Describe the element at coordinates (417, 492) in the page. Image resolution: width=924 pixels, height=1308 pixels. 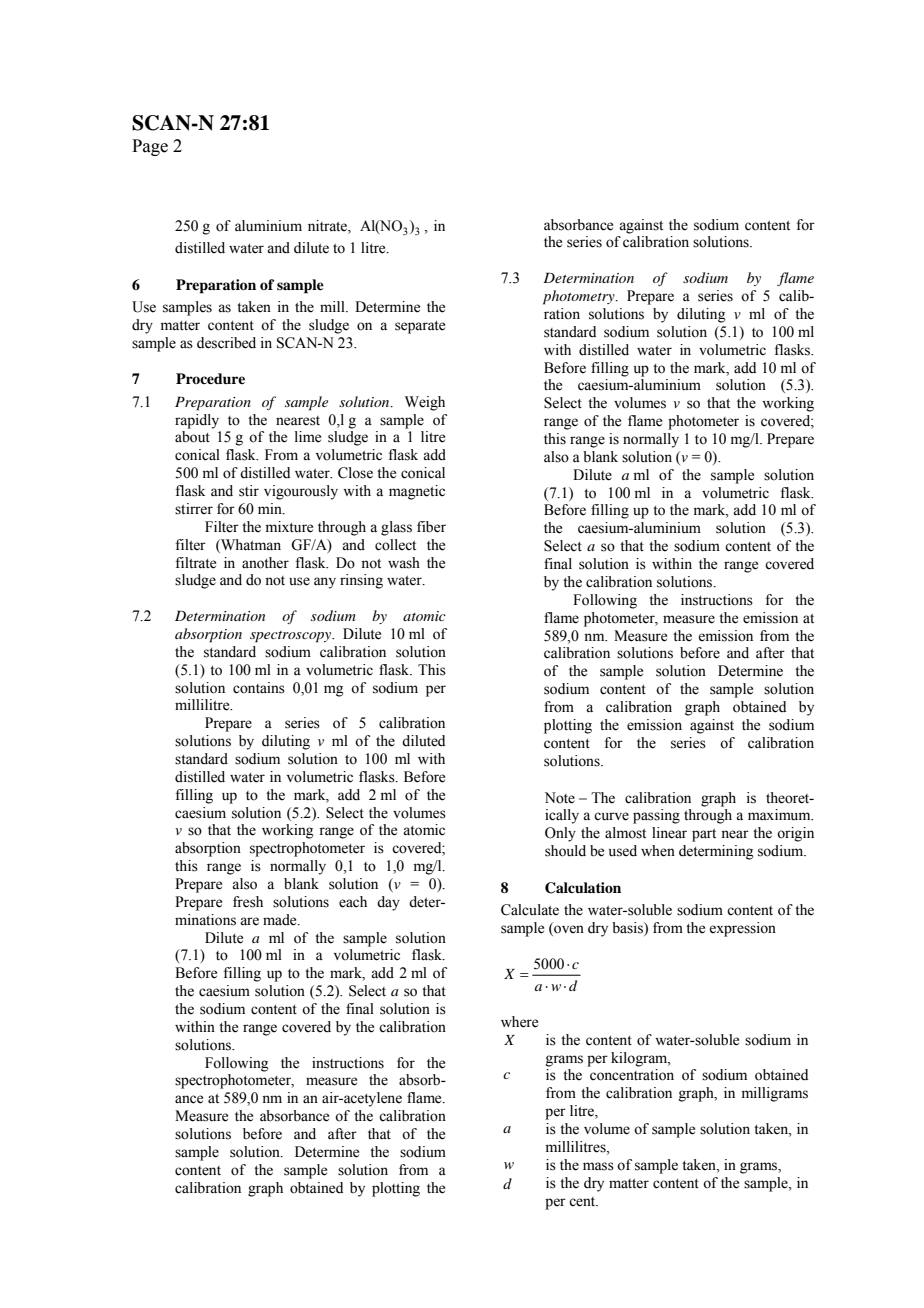
I see `magnetic` at that location.
